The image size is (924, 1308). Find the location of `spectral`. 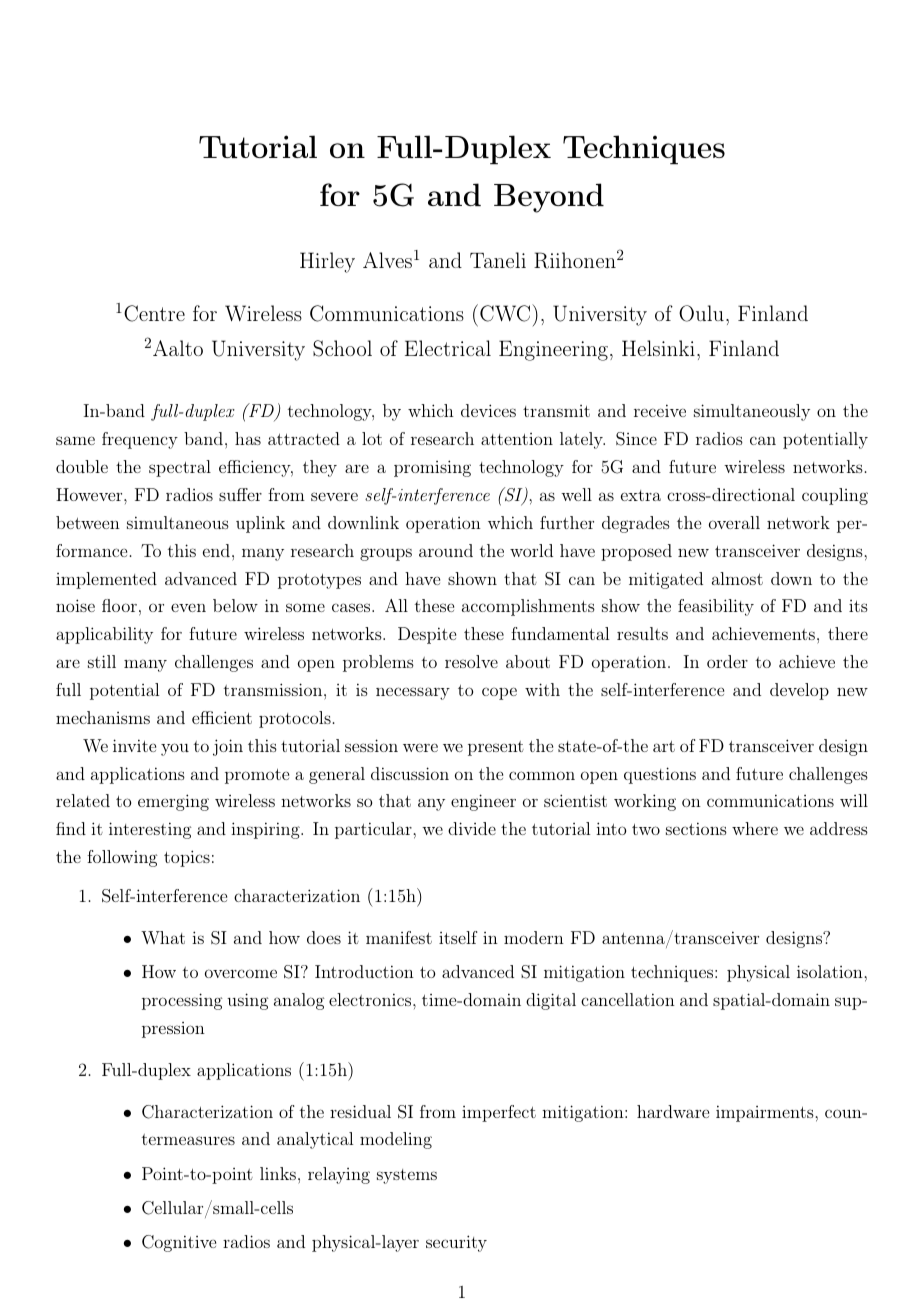

spectral is located at coordinates (180, 468).
